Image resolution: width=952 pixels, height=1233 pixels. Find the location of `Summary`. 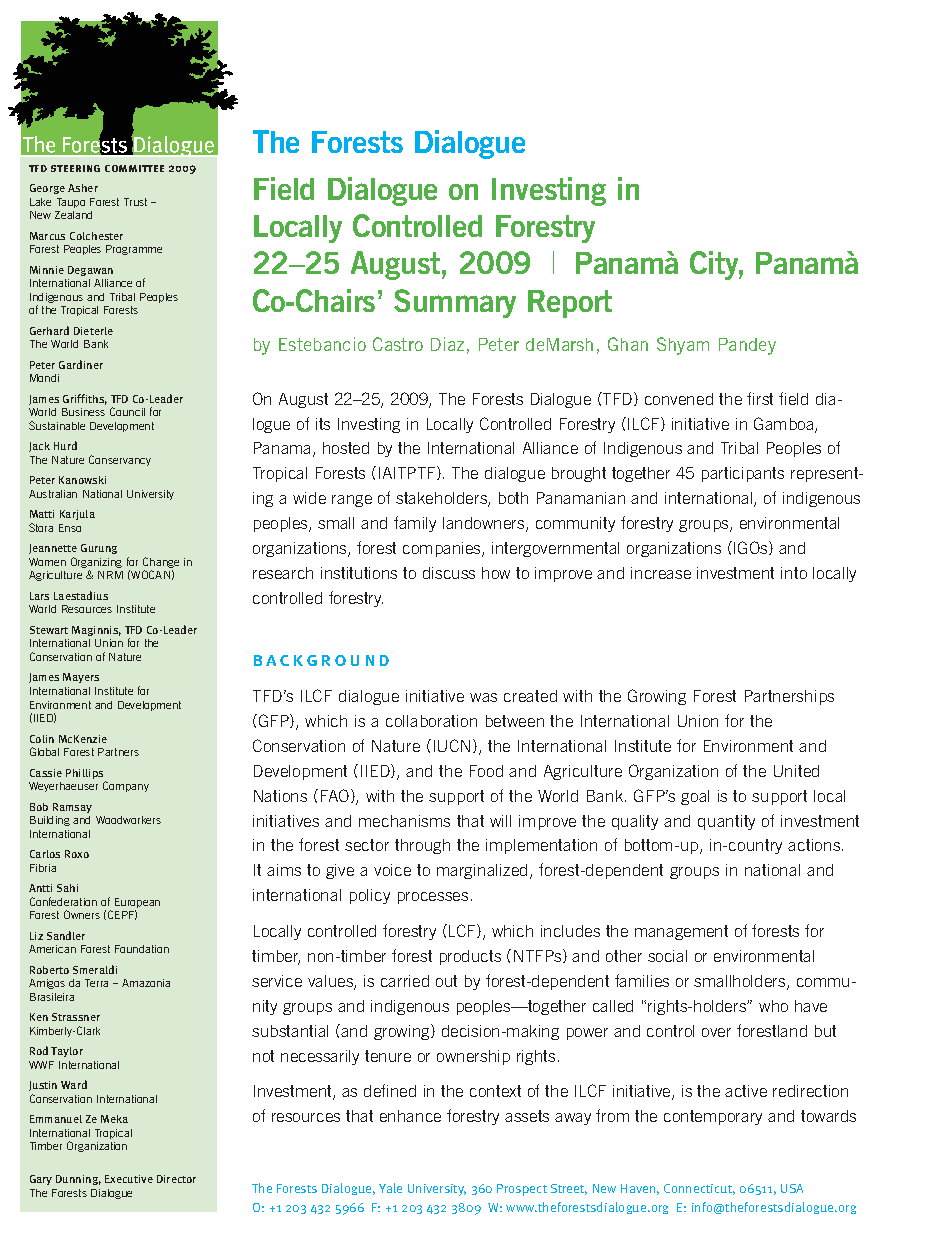

Summary is located at coordinates (455, 303).
